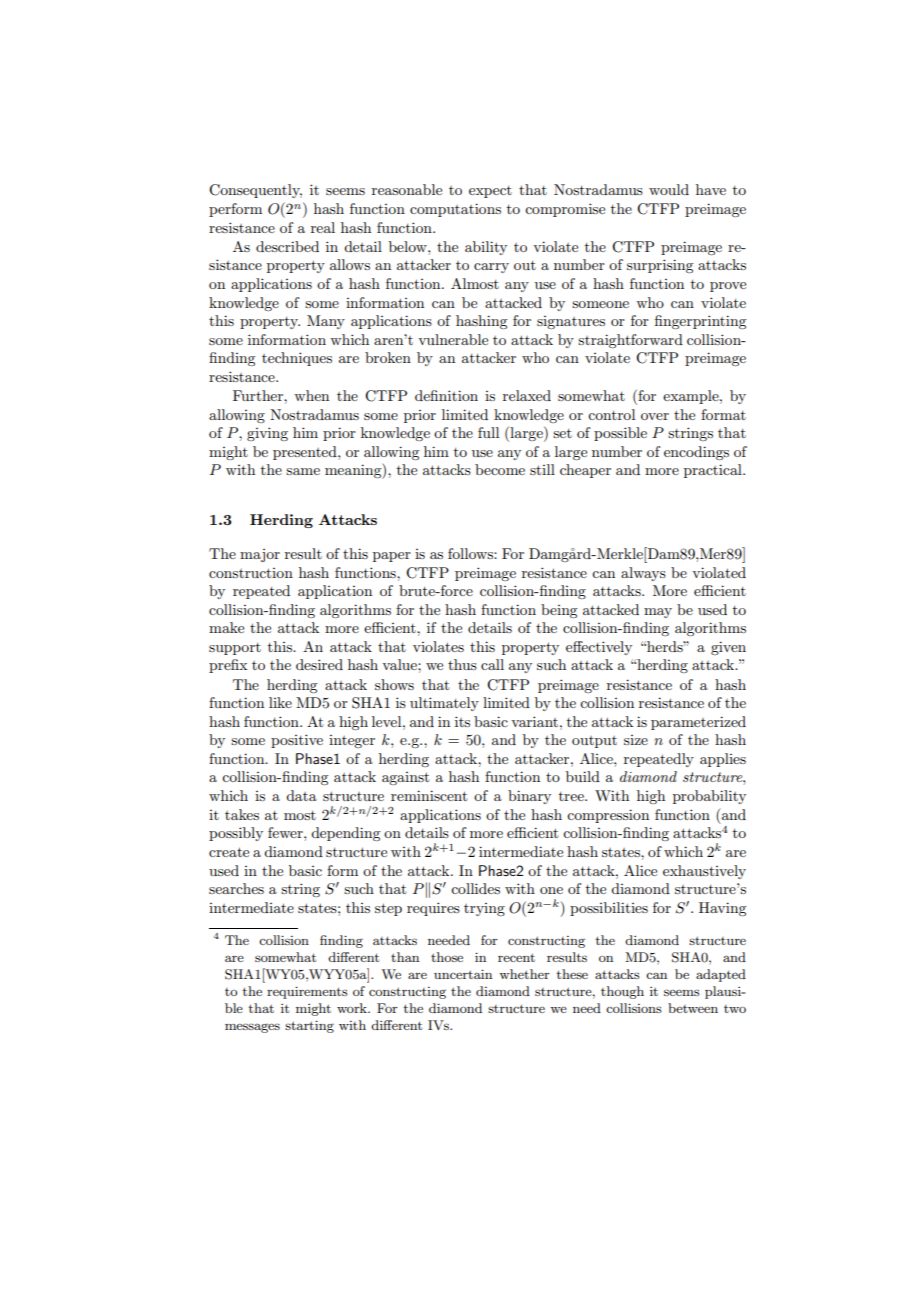 This screenshot has width=924, height=1308. Describe the element at coordinates (462, 721) in the screenshot. I see `its` at that location.
